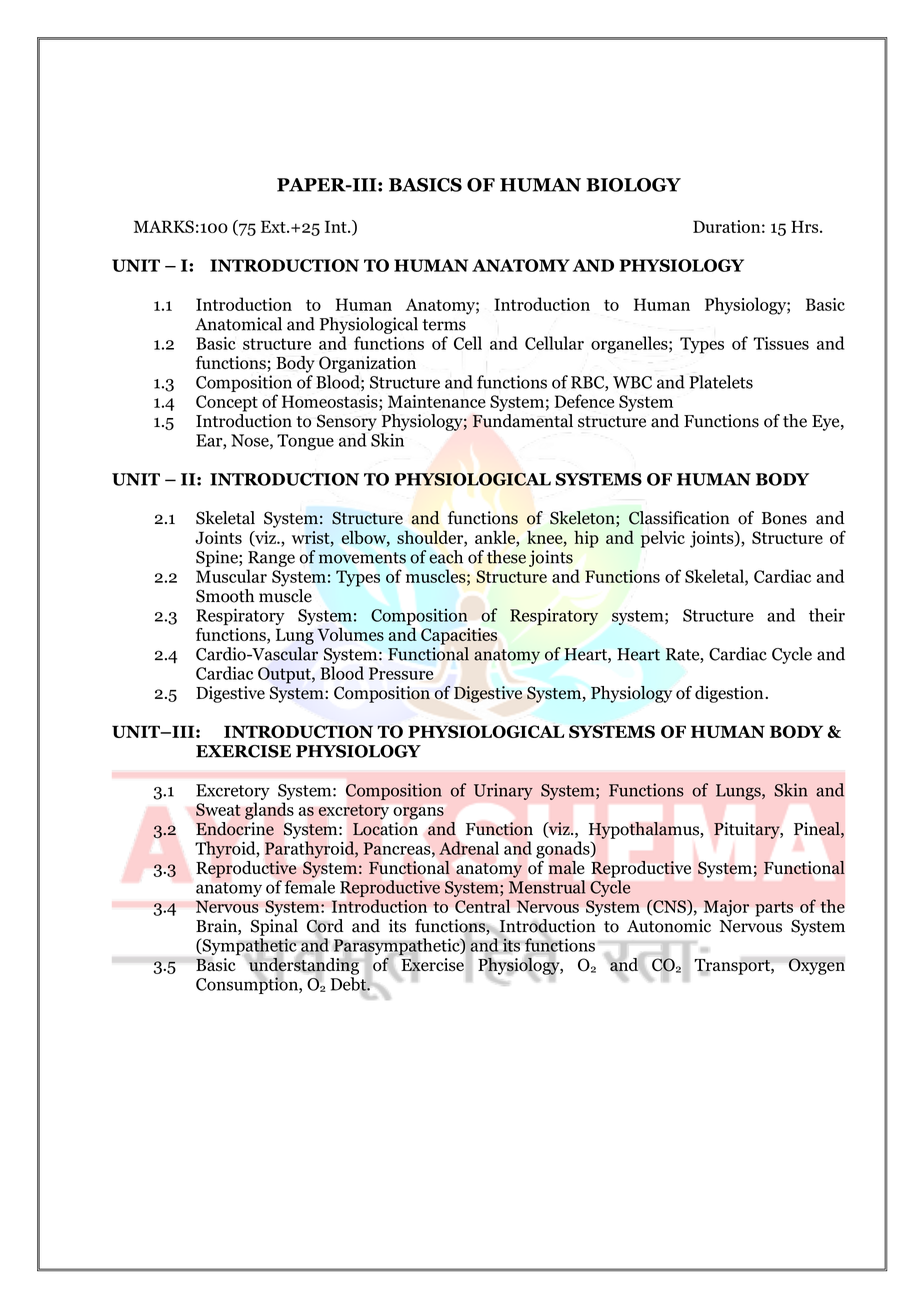 The image size is (924, 1308). What do you see at coordinates (730, 694) in the document?
I see `digestion` at bounding box center [730, 694].
